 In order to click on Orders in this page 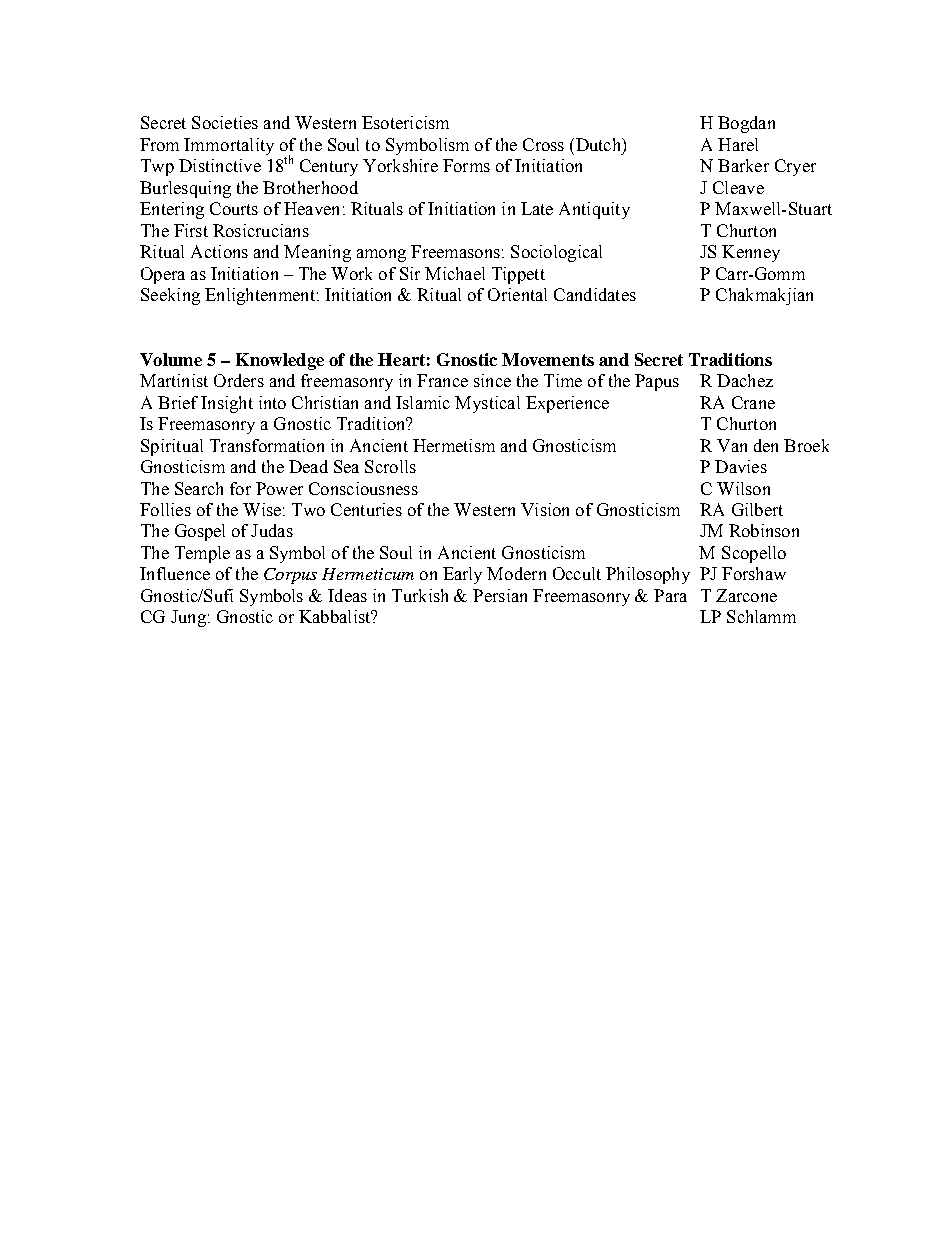, I will do `click(239, 380)`.
